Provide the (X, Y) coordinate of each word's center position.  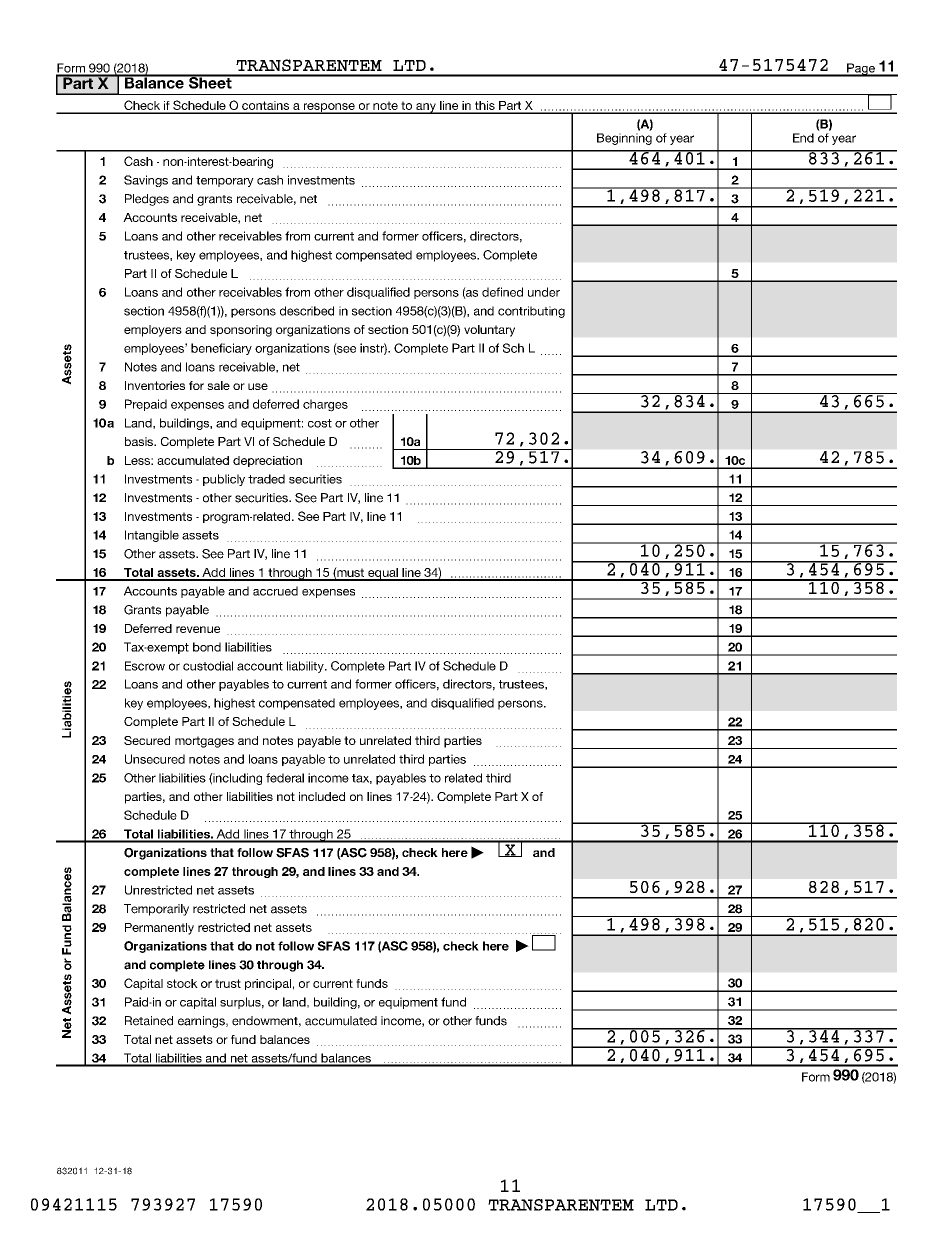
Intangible (152, 536)
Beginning (624, 139)
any (426, 108)
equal (383, 574)
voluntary (489, 331)
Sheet (210, 82)
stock (182, 983)
